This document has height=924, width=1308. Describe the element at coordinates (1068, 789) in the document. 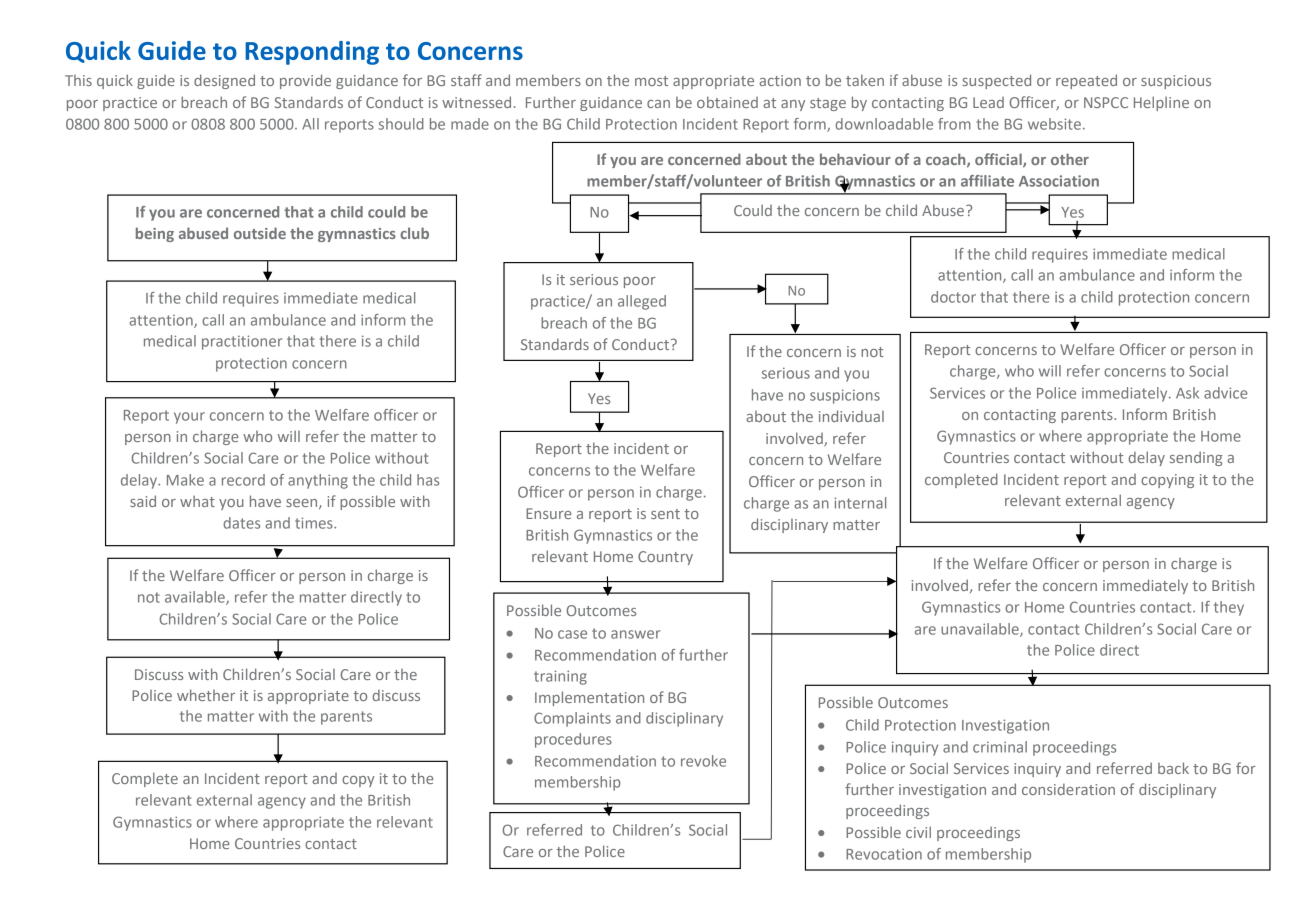

I see `consideration` at that location.
